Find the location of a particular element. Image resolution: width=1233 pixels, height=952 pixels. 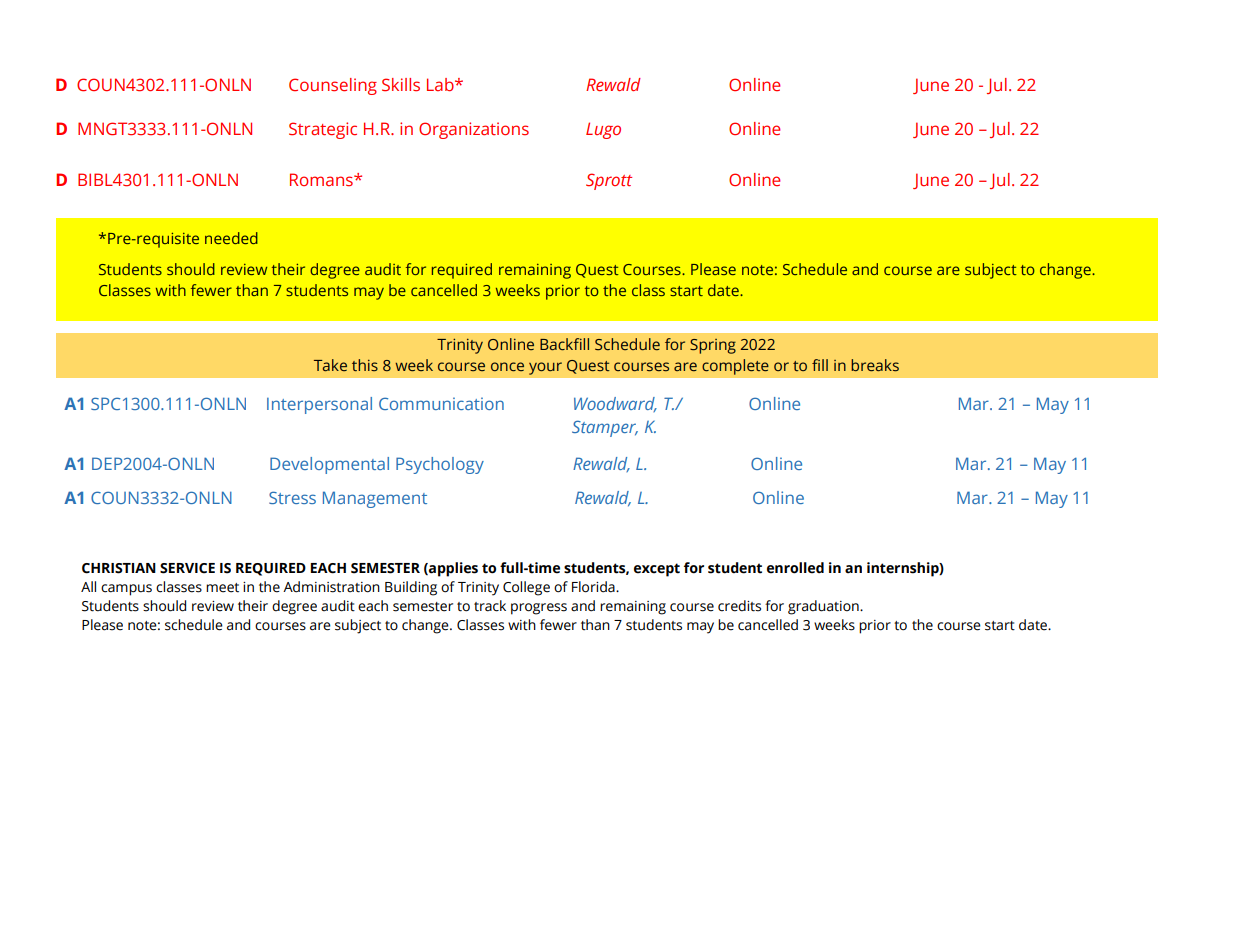

Strategic is located at coordinates (323, 130).
